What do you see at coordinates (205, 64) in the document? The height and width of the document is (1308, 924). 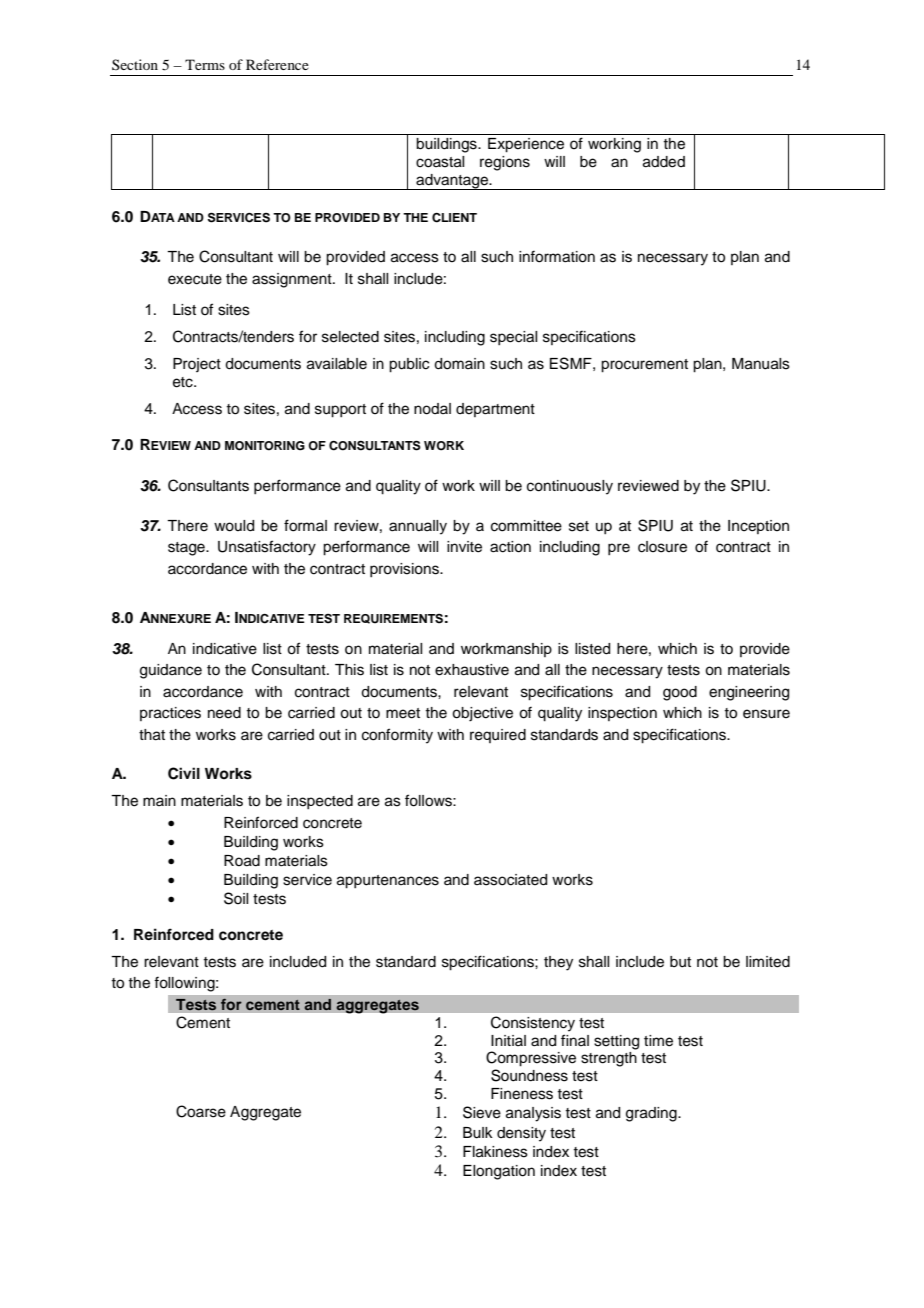 I see `Terms` at bounding box center [205, 64].
